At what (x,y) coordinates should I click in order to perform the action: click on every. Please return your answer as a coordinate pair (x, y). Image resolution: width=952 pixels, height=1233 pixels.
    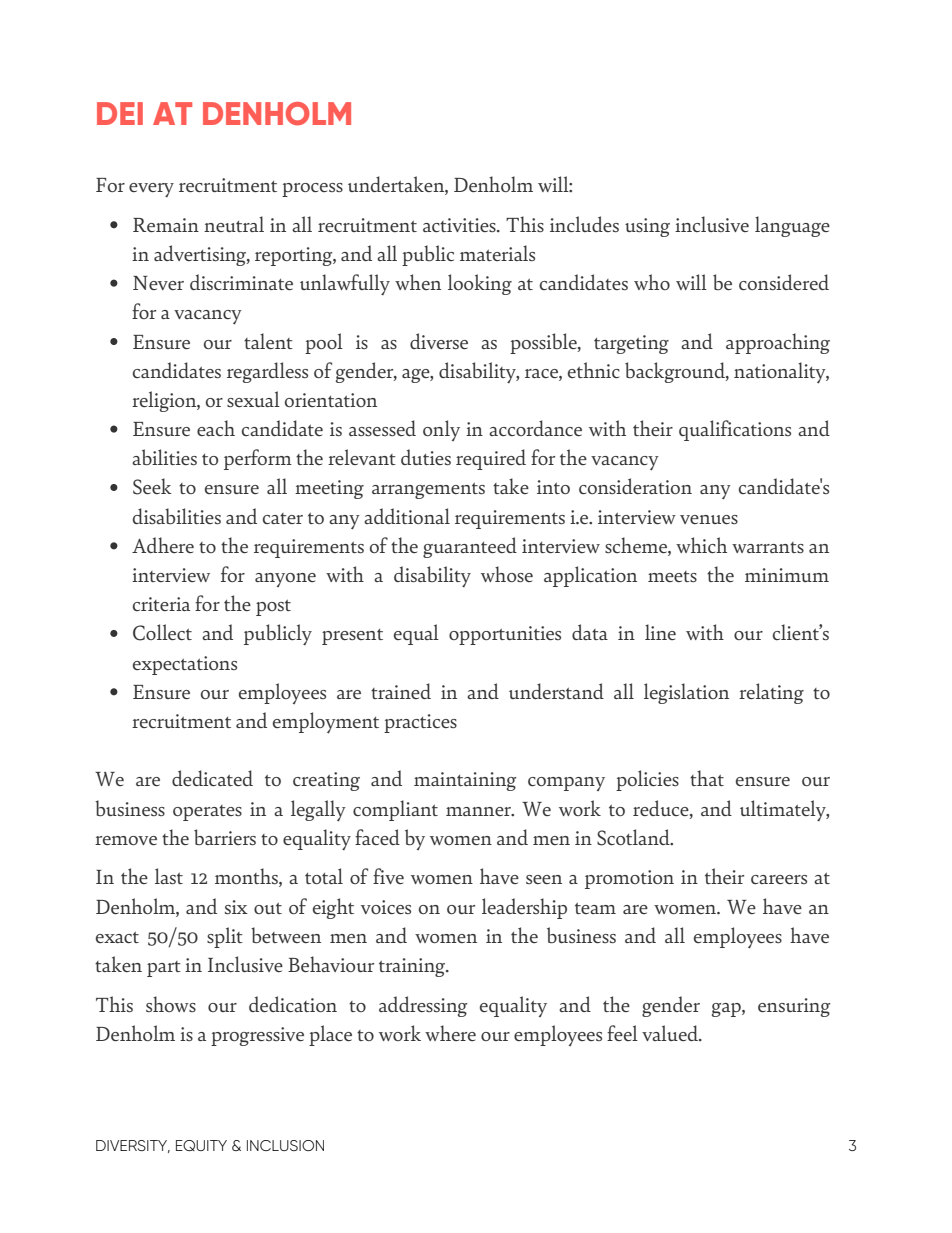
    Looking at the image, I should click on (151, 190).
